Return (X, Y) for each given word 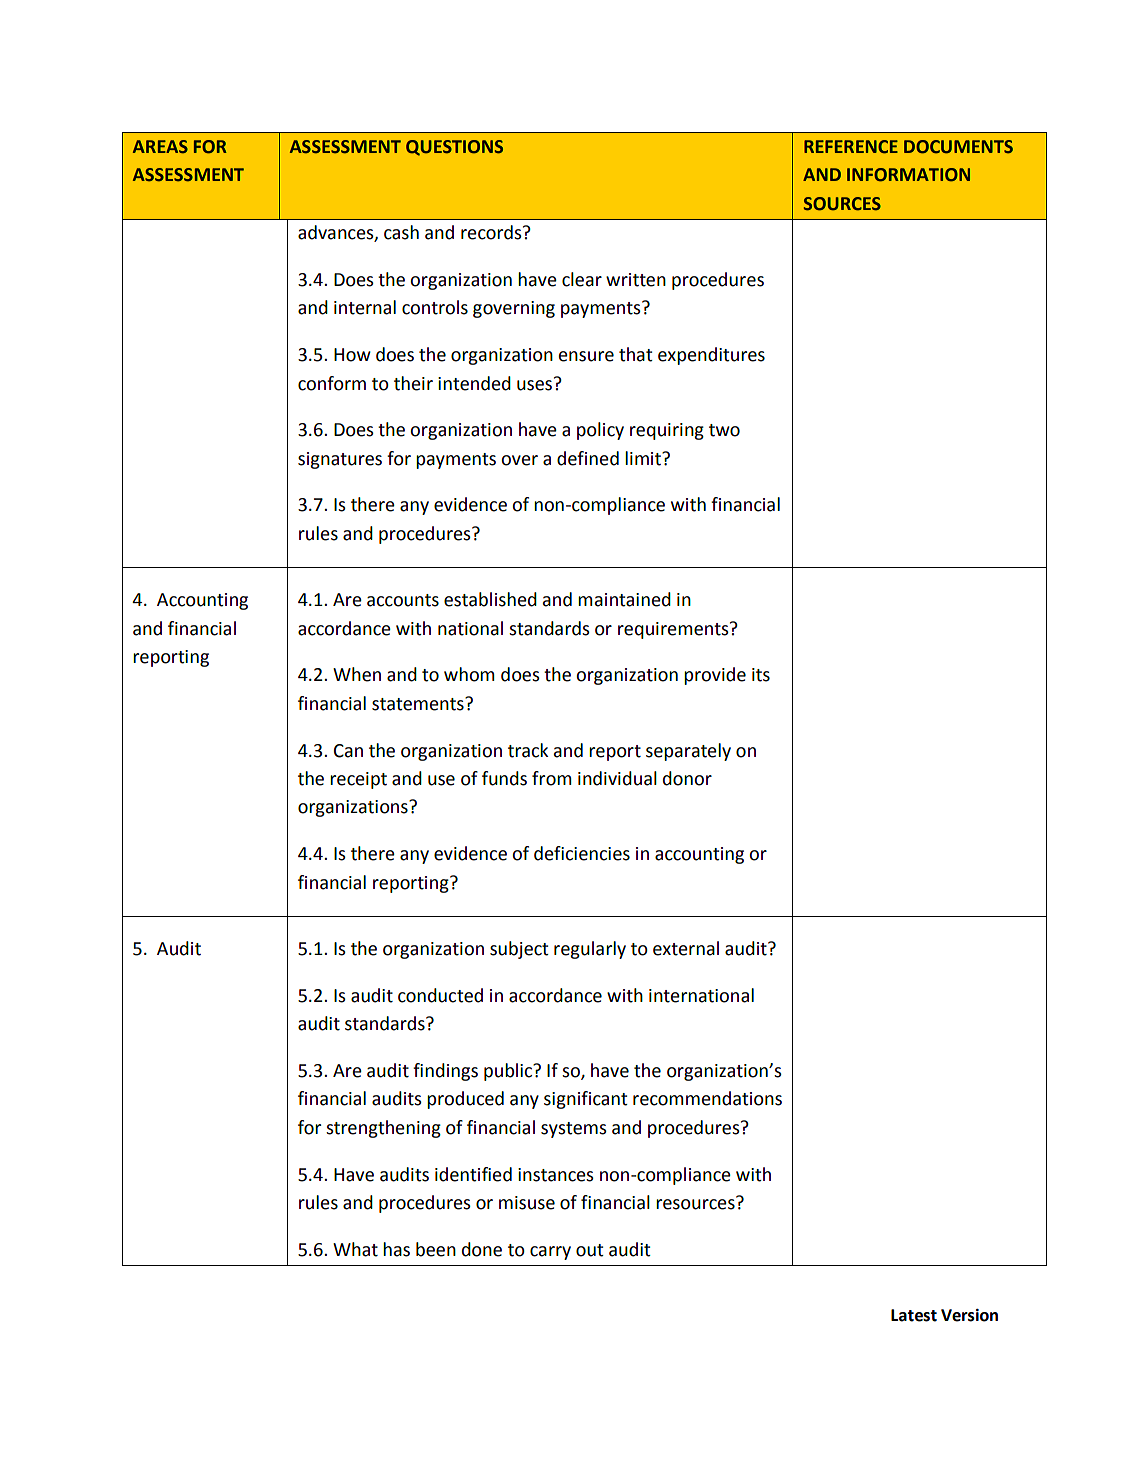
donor (687, 778)
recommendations (707, 1098)
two (724, 430)
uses (534, 385)
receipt (358, 780)
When (357, 674)
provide (715, 676)
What (355, 1249)
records (492, 232)
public (509, 1072)
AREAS (160, 146)
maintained (624, 599)
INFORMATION (908, 175)
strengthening (383, 1129)
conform (332, 383)
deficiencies (582, 853)
